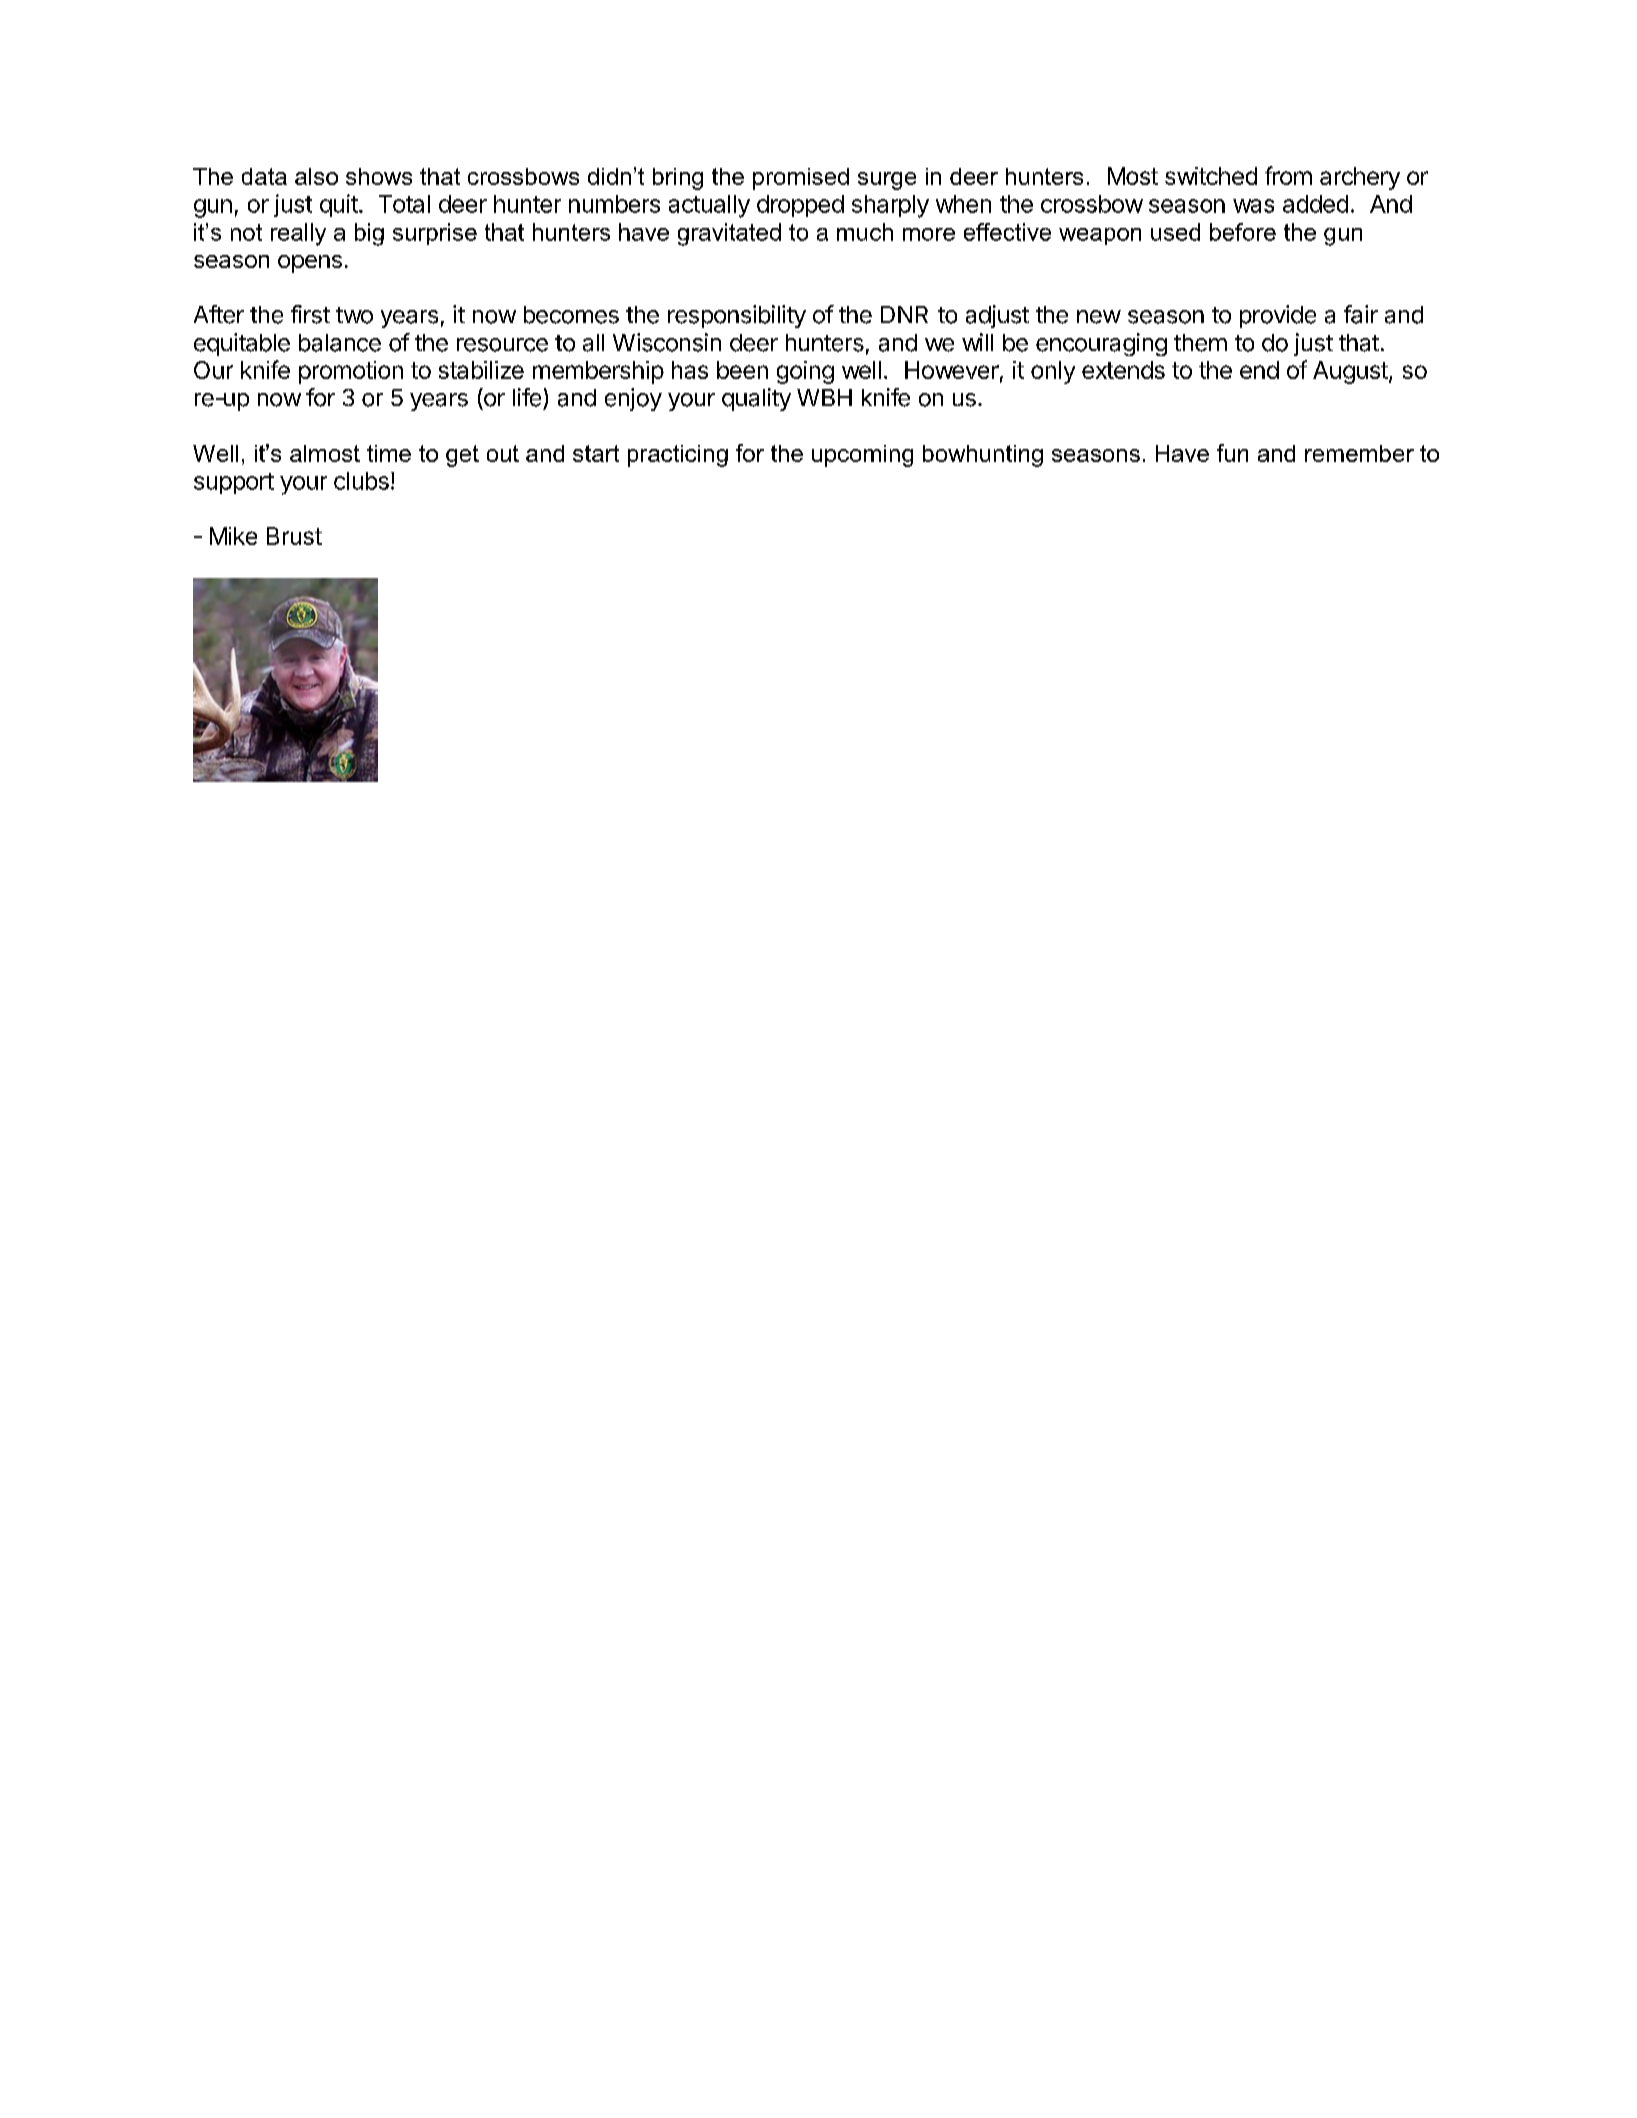  Describe the element at coordinates (527, 397) in the document. I see `life` at that location.
